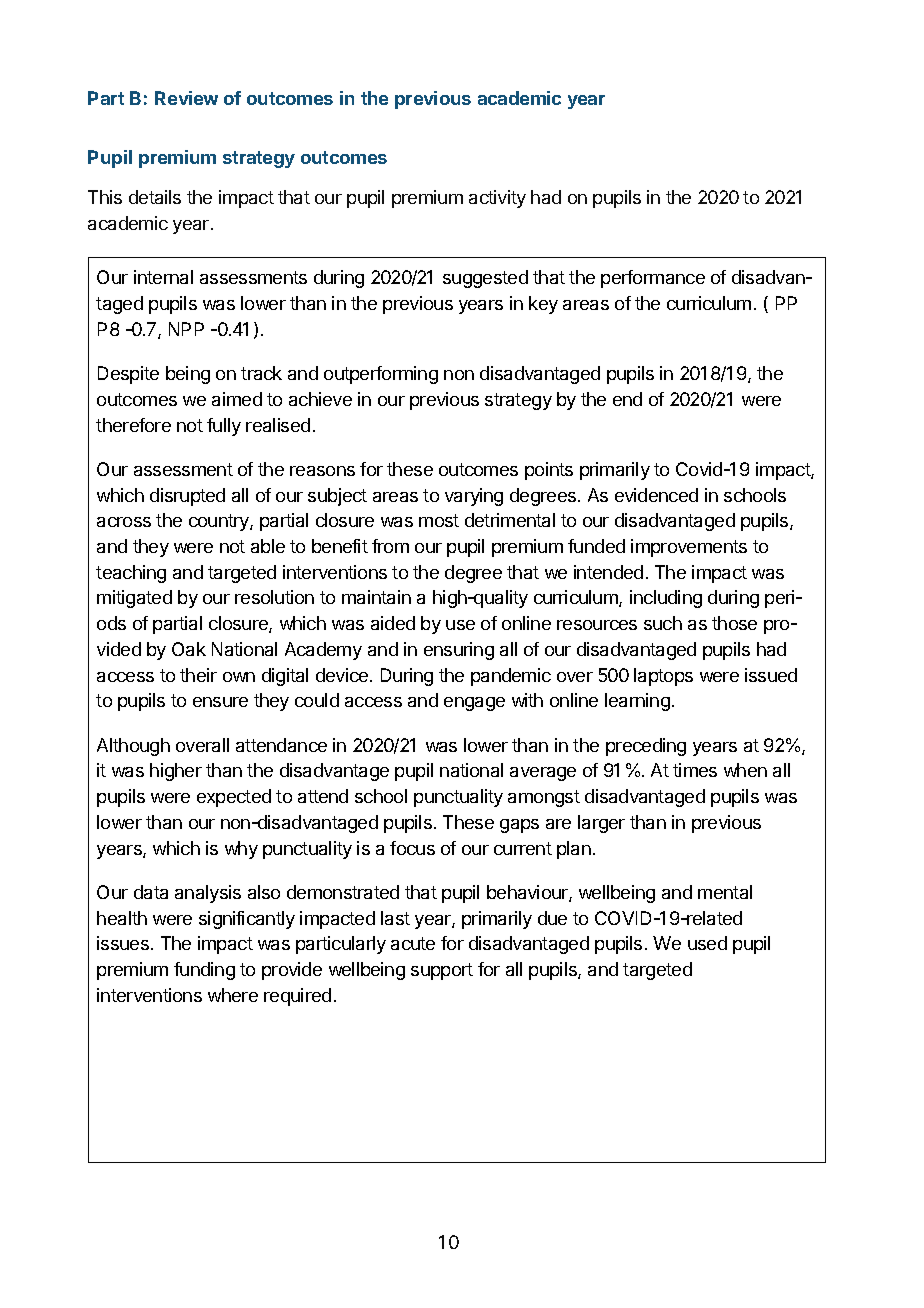 The width and height of the screenshot is (924, 1308). Describe the element at coordinates (689, 548) in the screenshot. I see `improvements` at that location.
